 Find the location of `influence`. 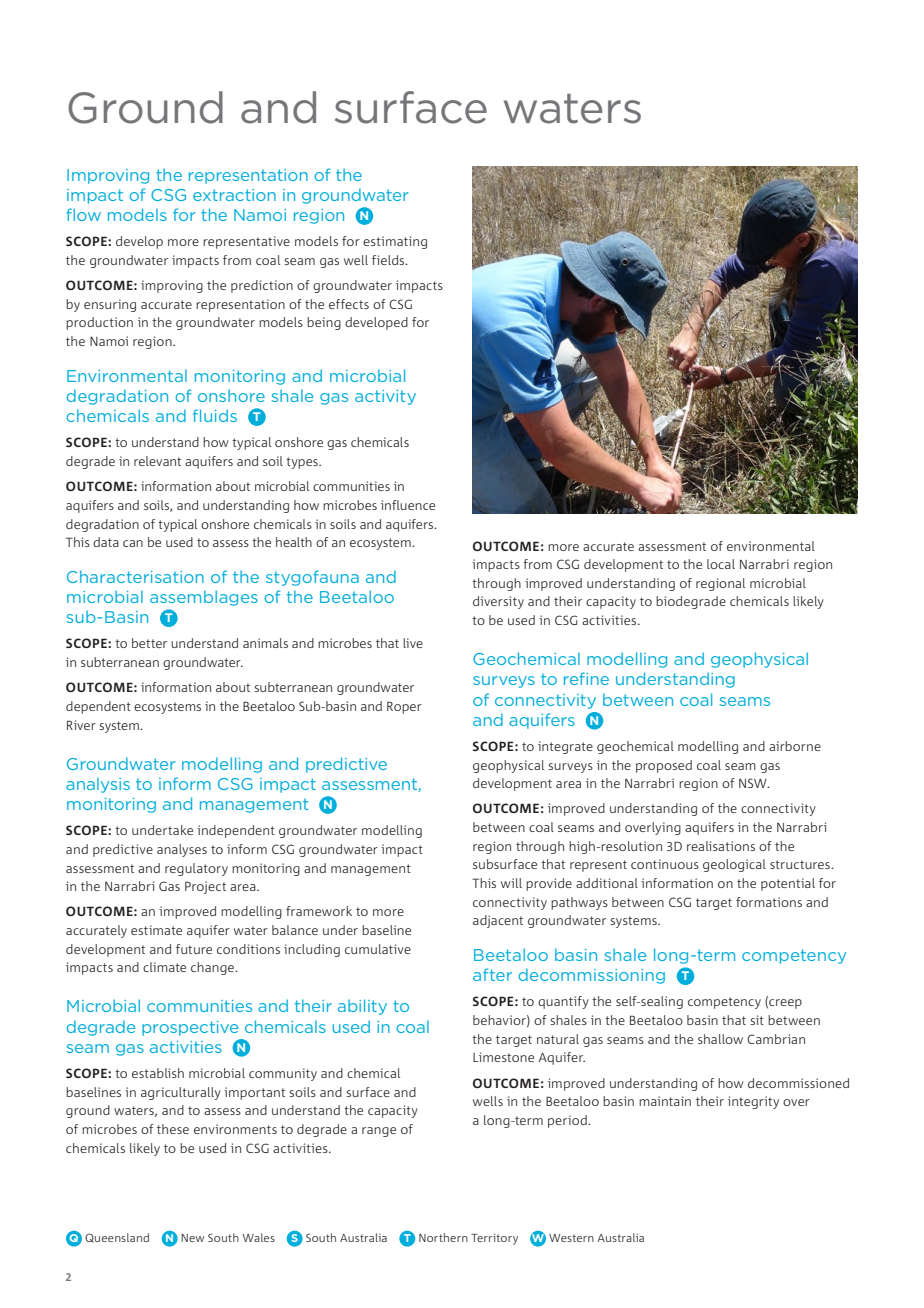

influence is located at coordinates (408, 505).
